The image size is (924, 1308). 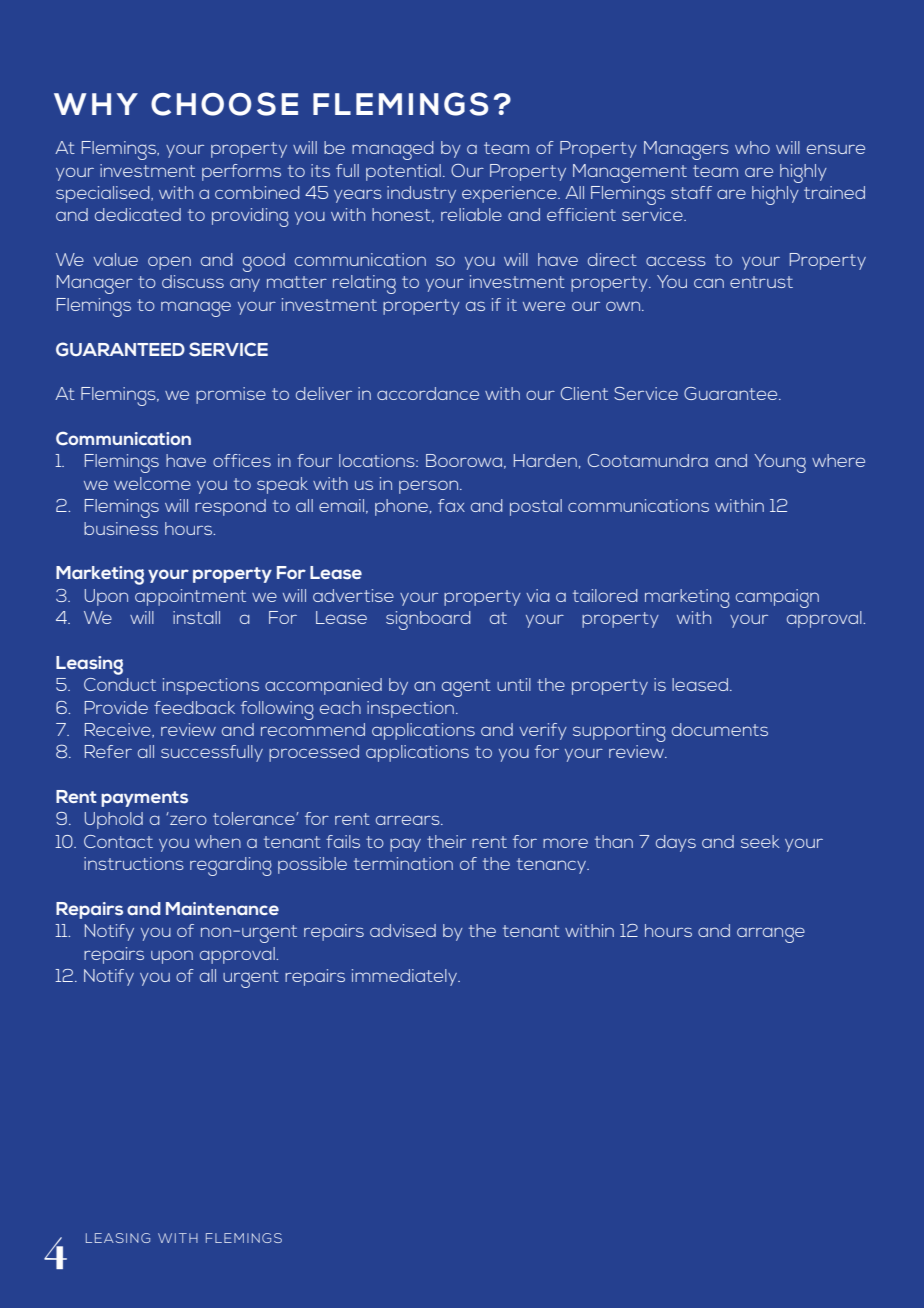 What do you see at coordinates (451, 505) in the screenshot?
I see `fax` at bounding box center [451, 505].
